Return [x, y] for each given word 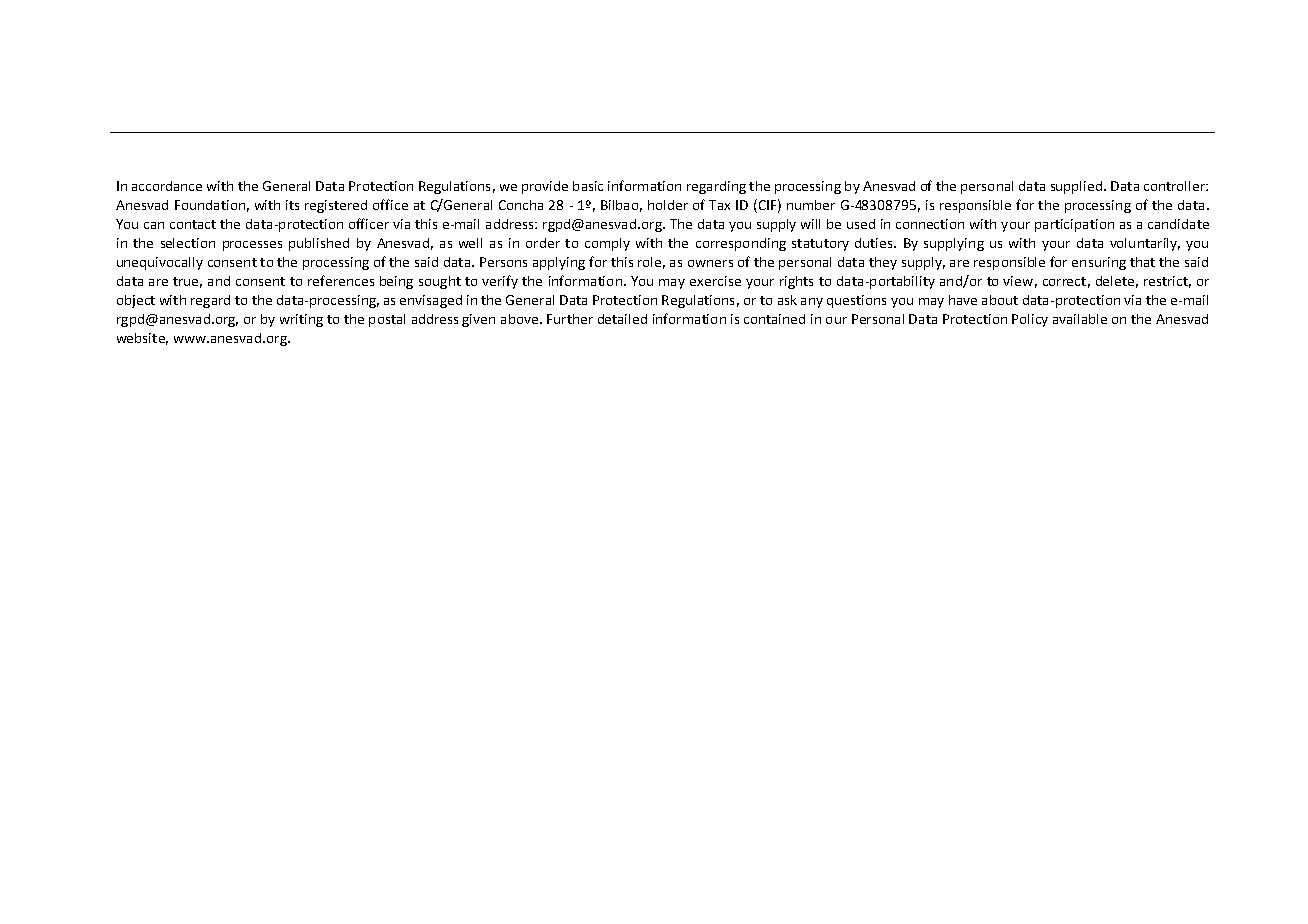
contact [193, 224]
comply [607, 244]
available [1080, 319]
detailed [622, 319]
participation [1074, 225]
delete [1115, 281]
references [341, 280]
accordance [167, 186]
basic [588, 186]
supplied [1076, 187]
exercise [715, 281]
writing [301, 320]
